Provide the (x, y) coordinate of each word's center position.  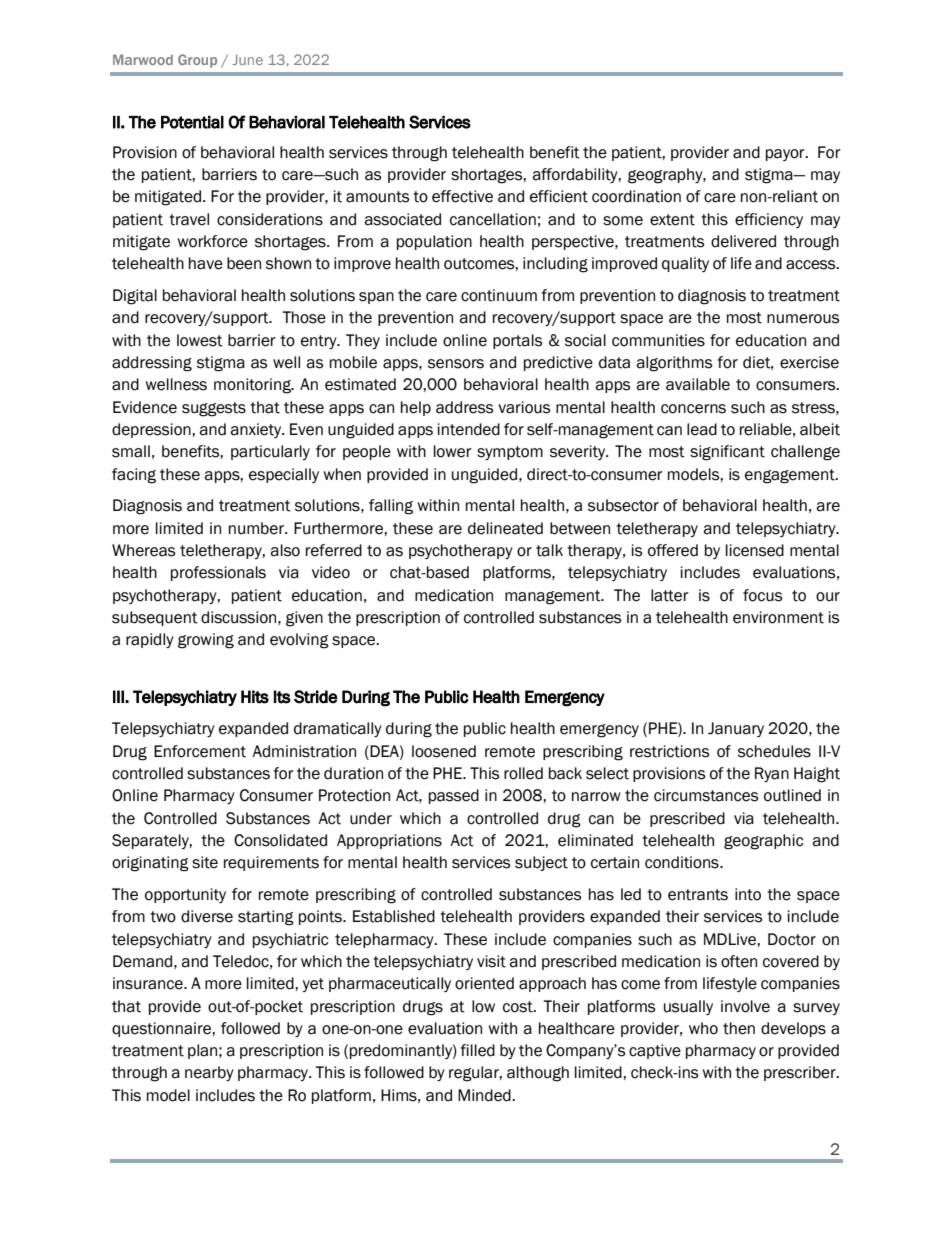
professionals (218, 573)
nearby (209, 1073)
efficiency (769, 220)
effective (462, 196)
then (739, 1028)
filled (477, 1050)
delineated (505, 528)
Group (197, 61)
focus (762, 595)
